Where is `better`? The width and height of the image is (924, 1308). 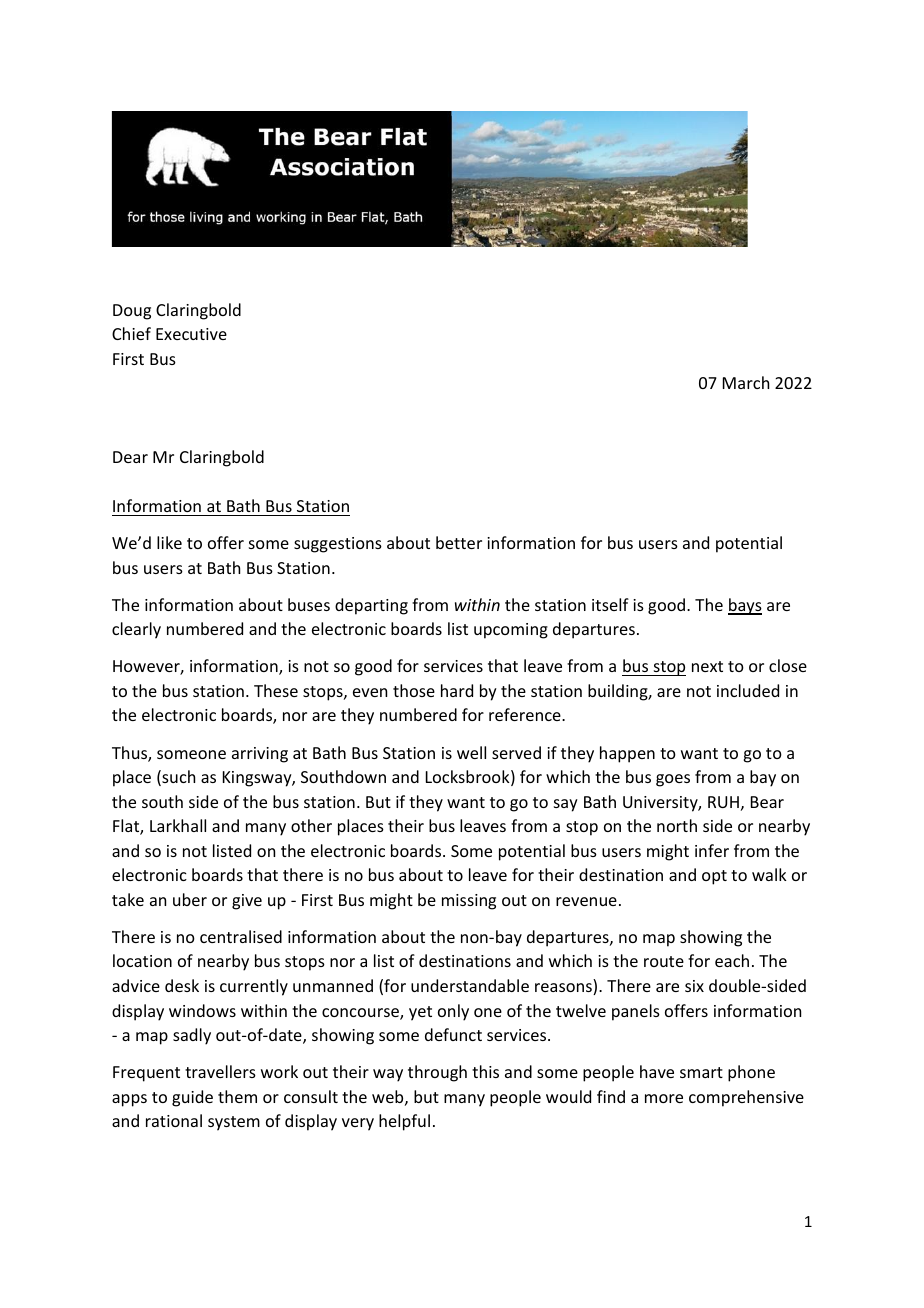
better is located at coordinates (459, 542).
